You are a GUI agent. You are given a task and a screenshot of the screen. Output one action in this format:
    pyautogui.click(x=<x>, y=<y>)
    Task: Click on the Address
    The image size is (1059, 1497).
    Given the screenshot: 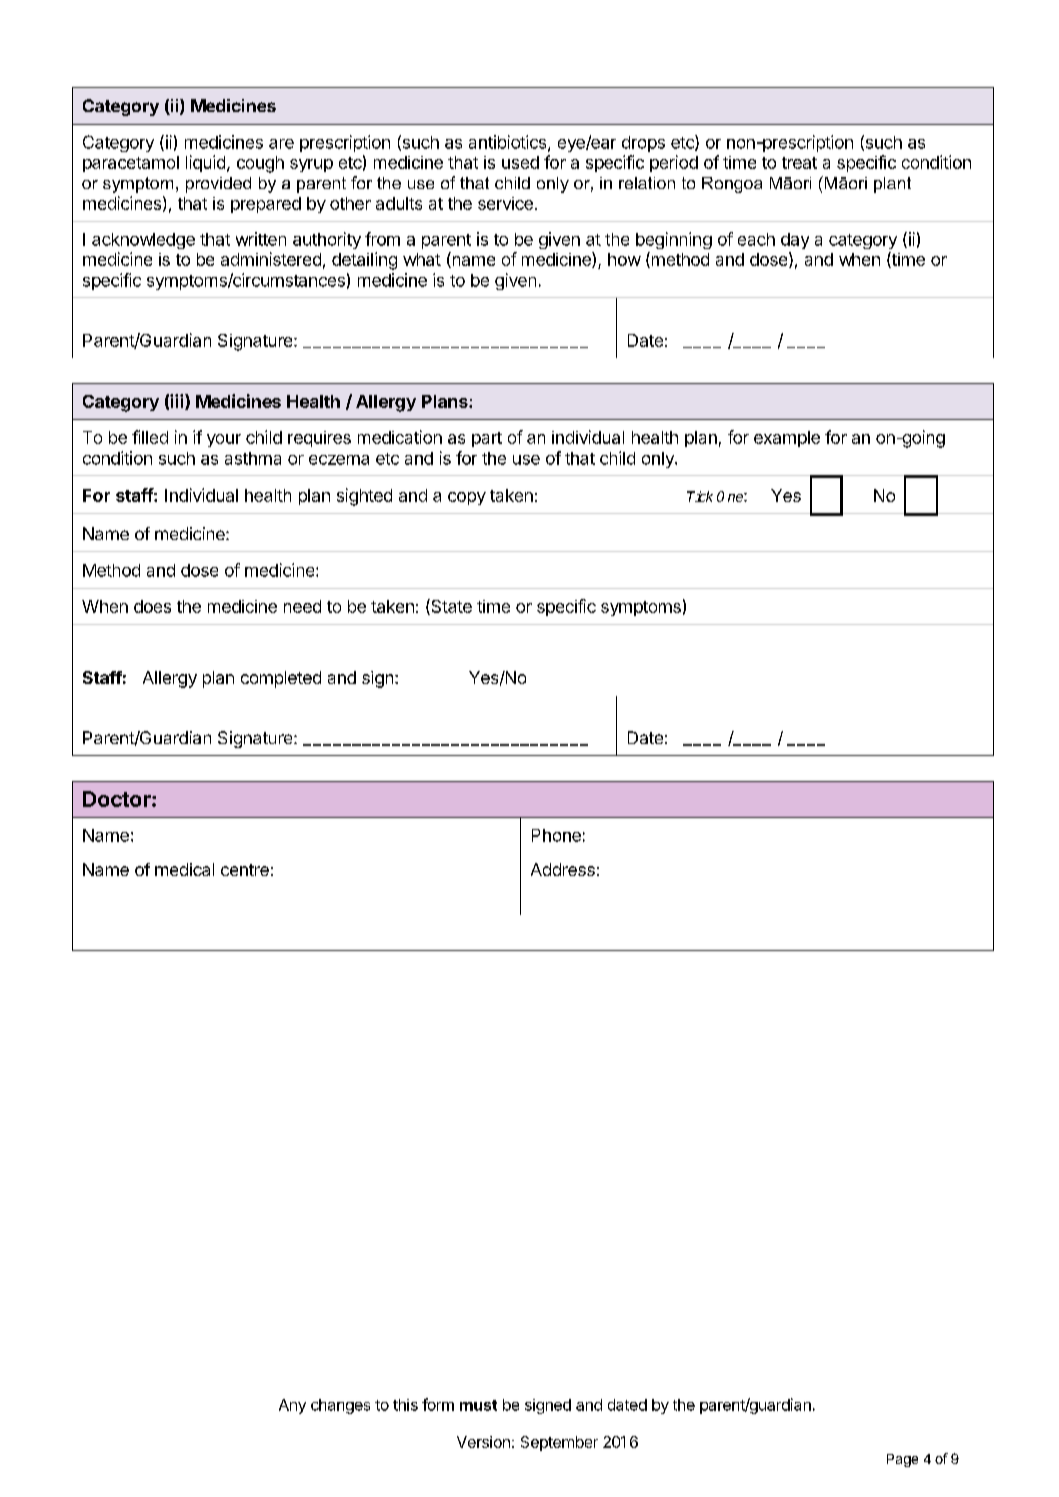 What is the action you would take?
    pyautogui.click(x=563, y=869)
